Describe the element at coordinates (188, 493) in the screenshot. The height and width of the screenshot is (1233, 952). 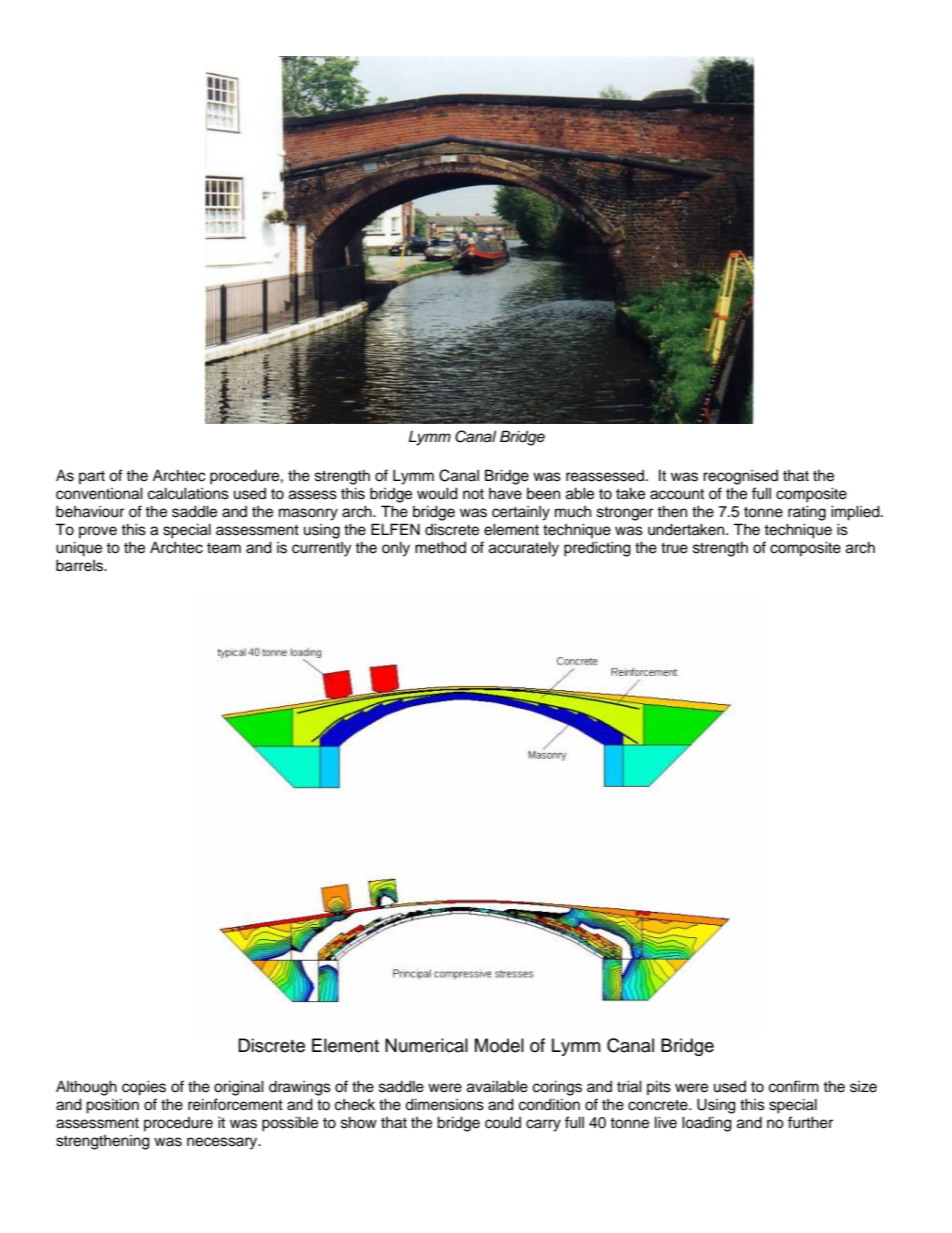
I see `calculations` at that location.
